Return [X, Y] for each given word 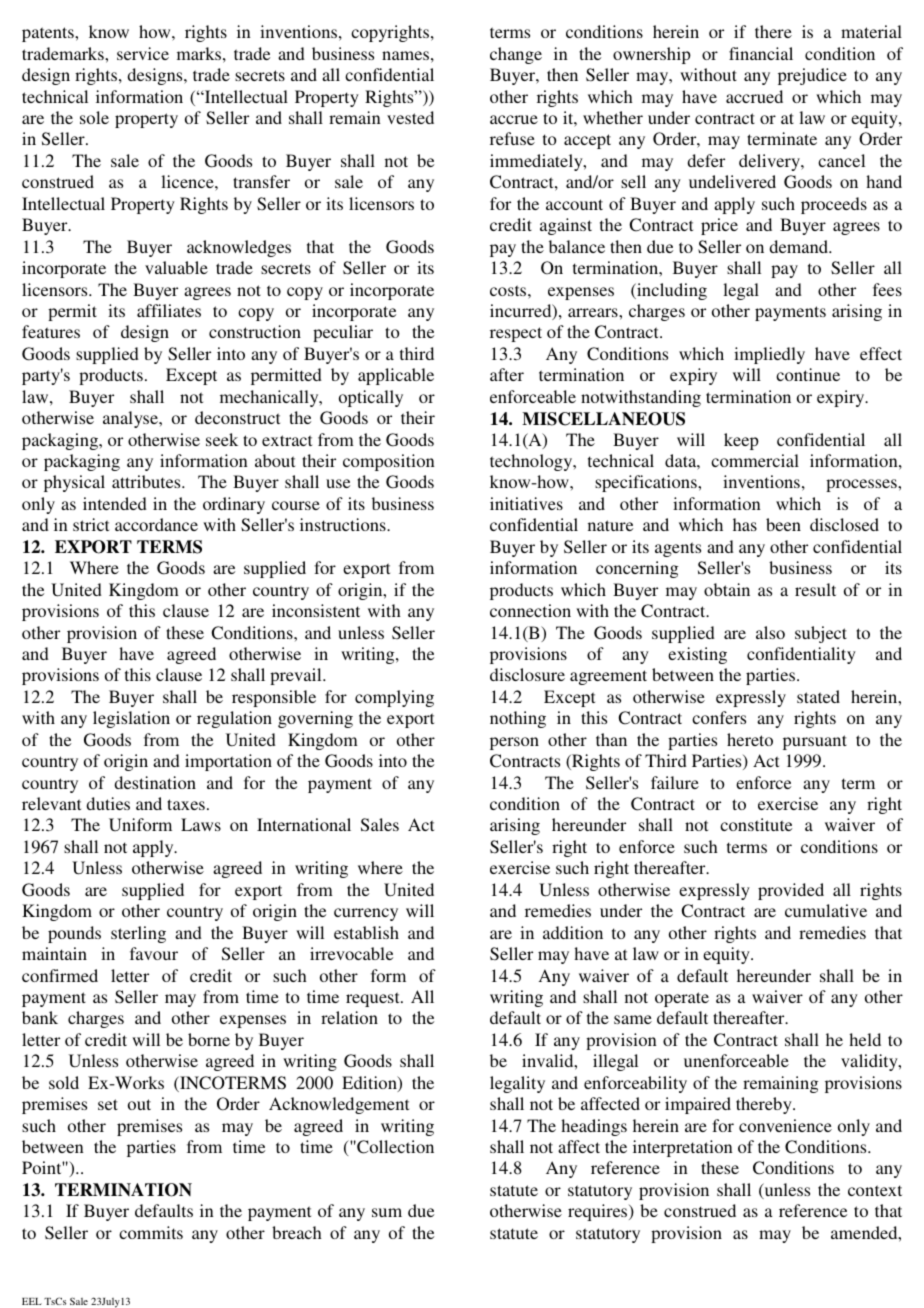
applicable [396, 376]
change [516, 55]
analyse [132, 419]
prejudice [812, 76]
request [374, 999]
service [143, 53]
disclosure [527, 674]
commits [151, 1232]
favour [154, 953]
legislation [131, 719]
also [770, 632]
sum [387, 1212]
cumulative [826, 910]
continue [808, 374]
